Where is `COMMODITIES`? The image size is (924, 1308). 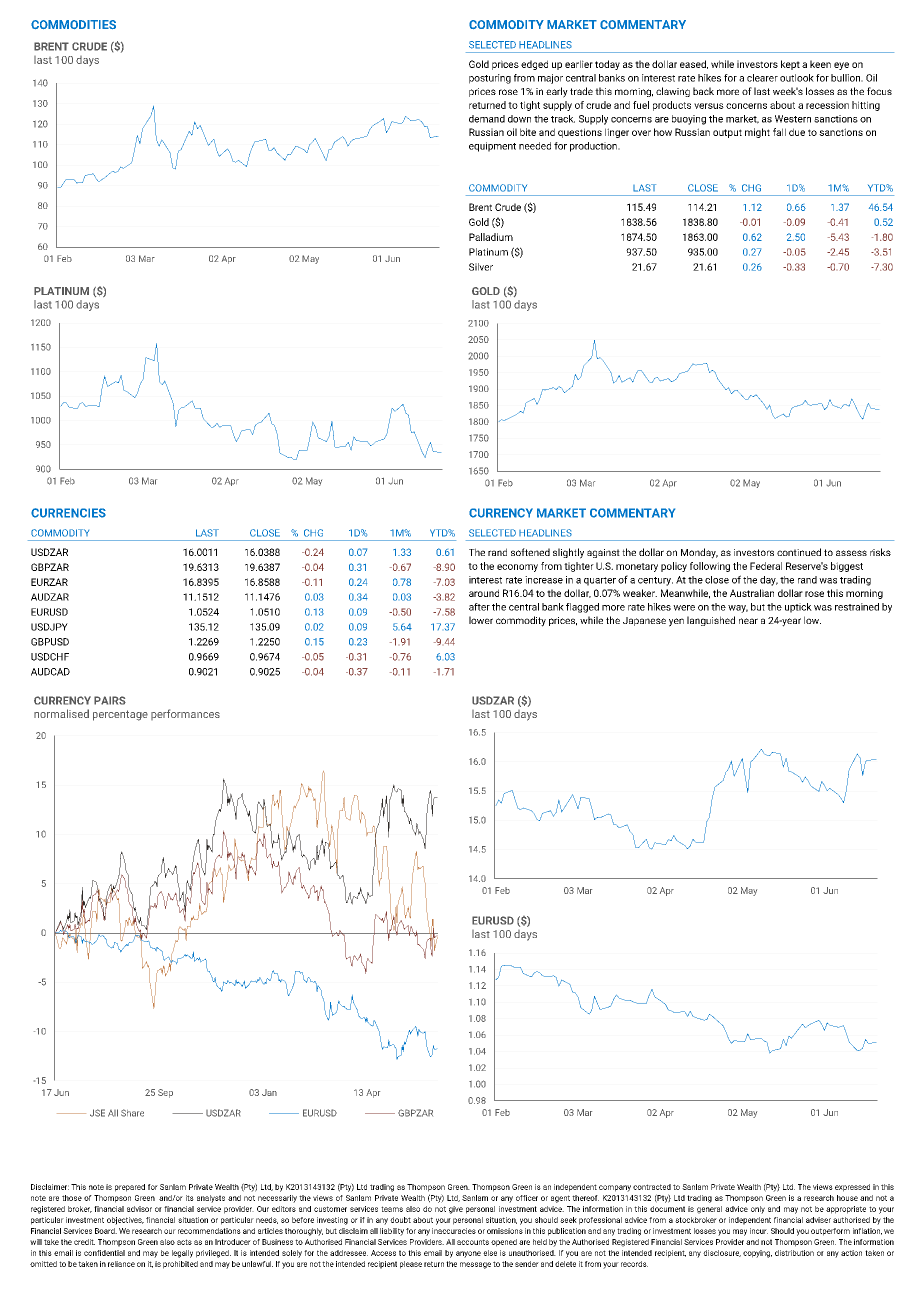
COMMODITIES is located at coordinates (73, 24).
